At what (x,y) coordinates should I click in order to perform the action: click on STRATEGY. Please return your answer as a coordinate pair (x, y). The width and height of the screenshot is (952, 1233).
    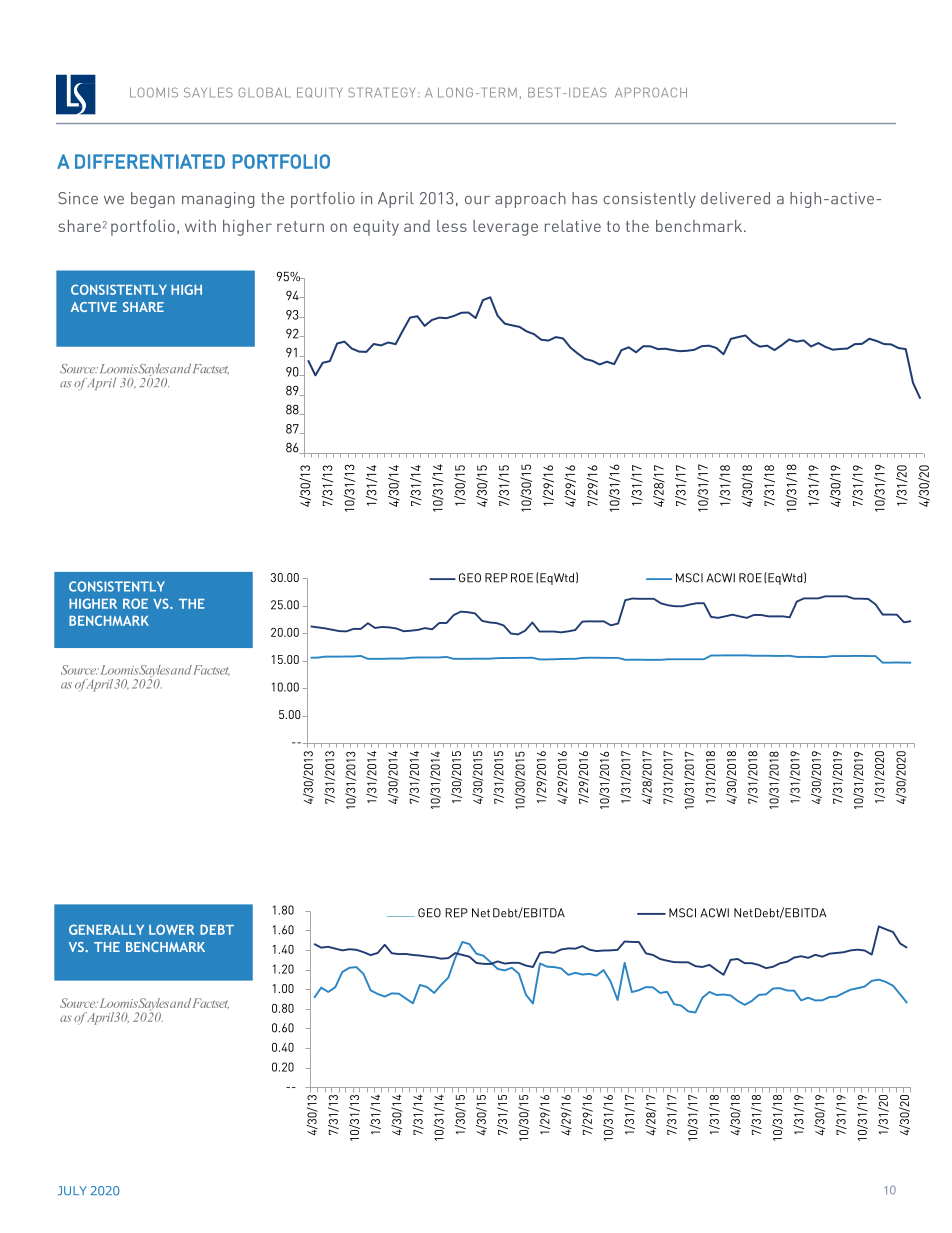
    Looking at the image, I should click on (381, 92).
